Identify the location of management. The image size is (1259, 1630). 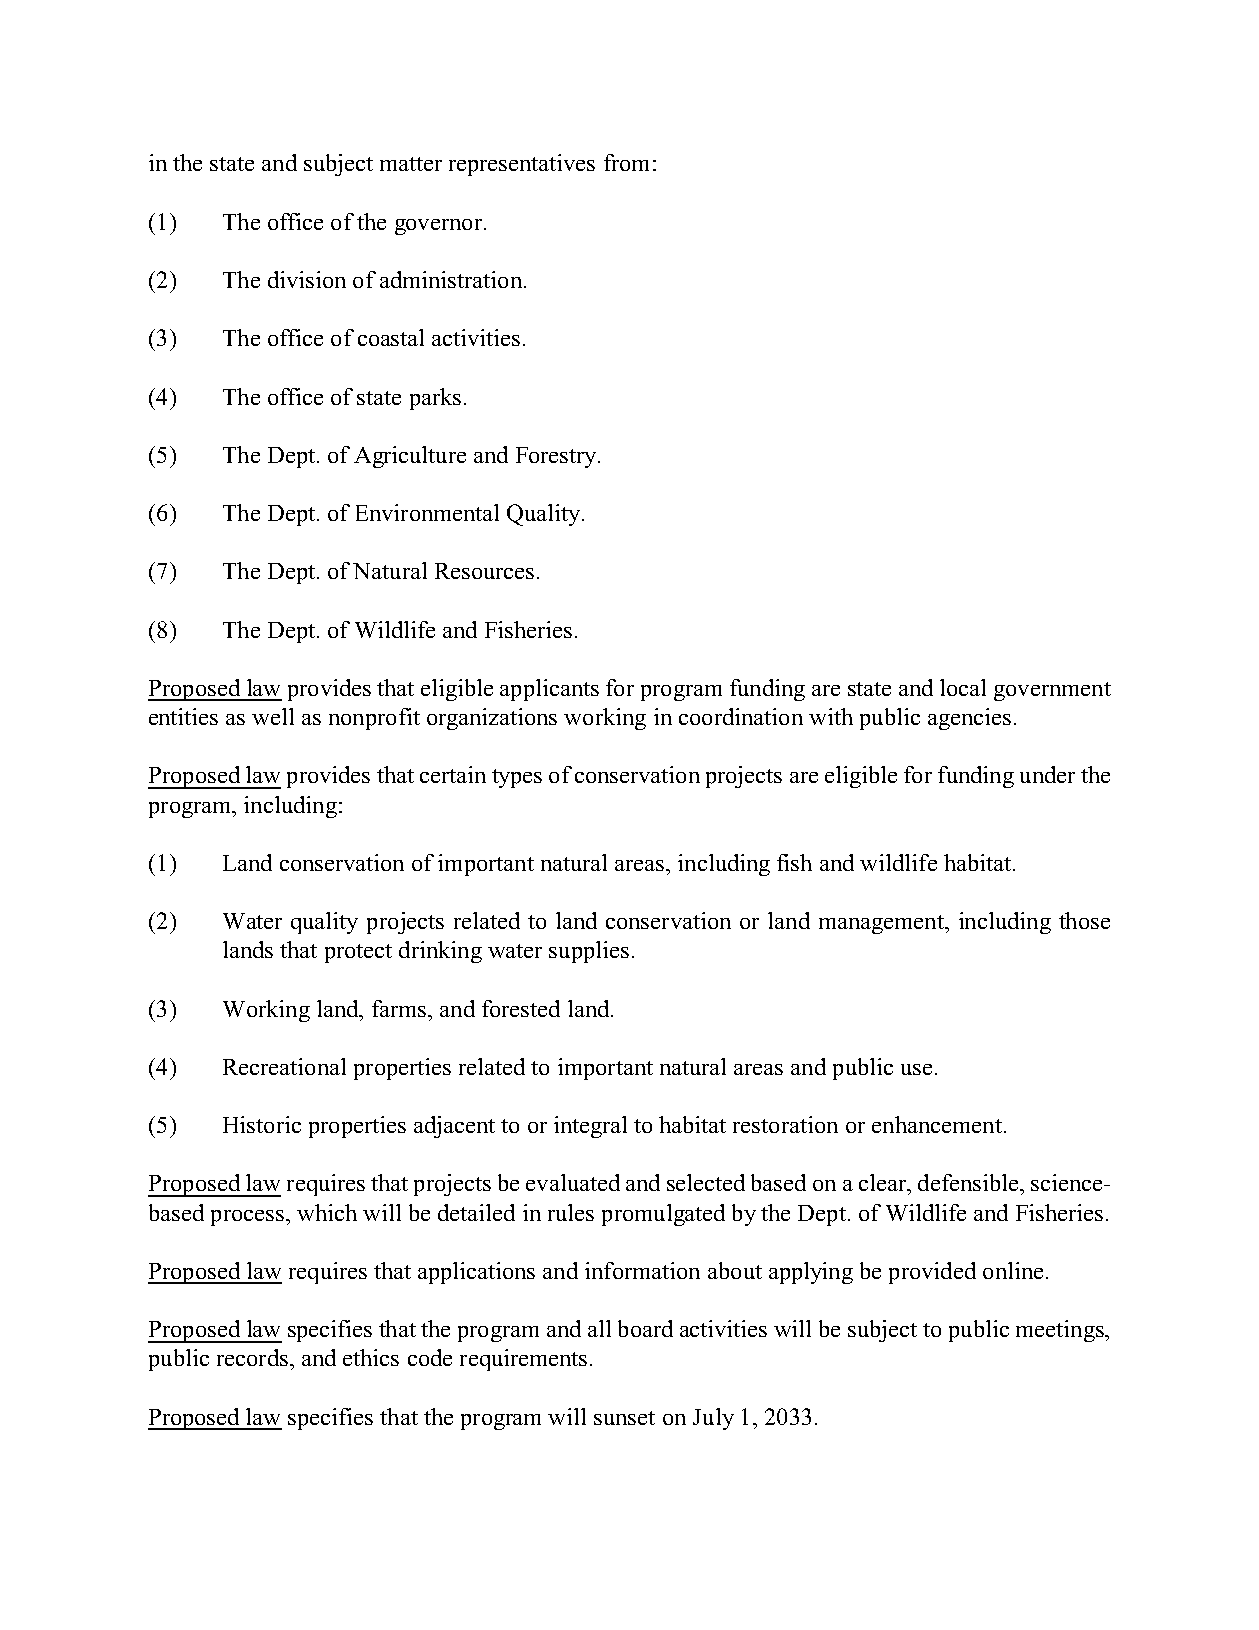
(882, 924).
